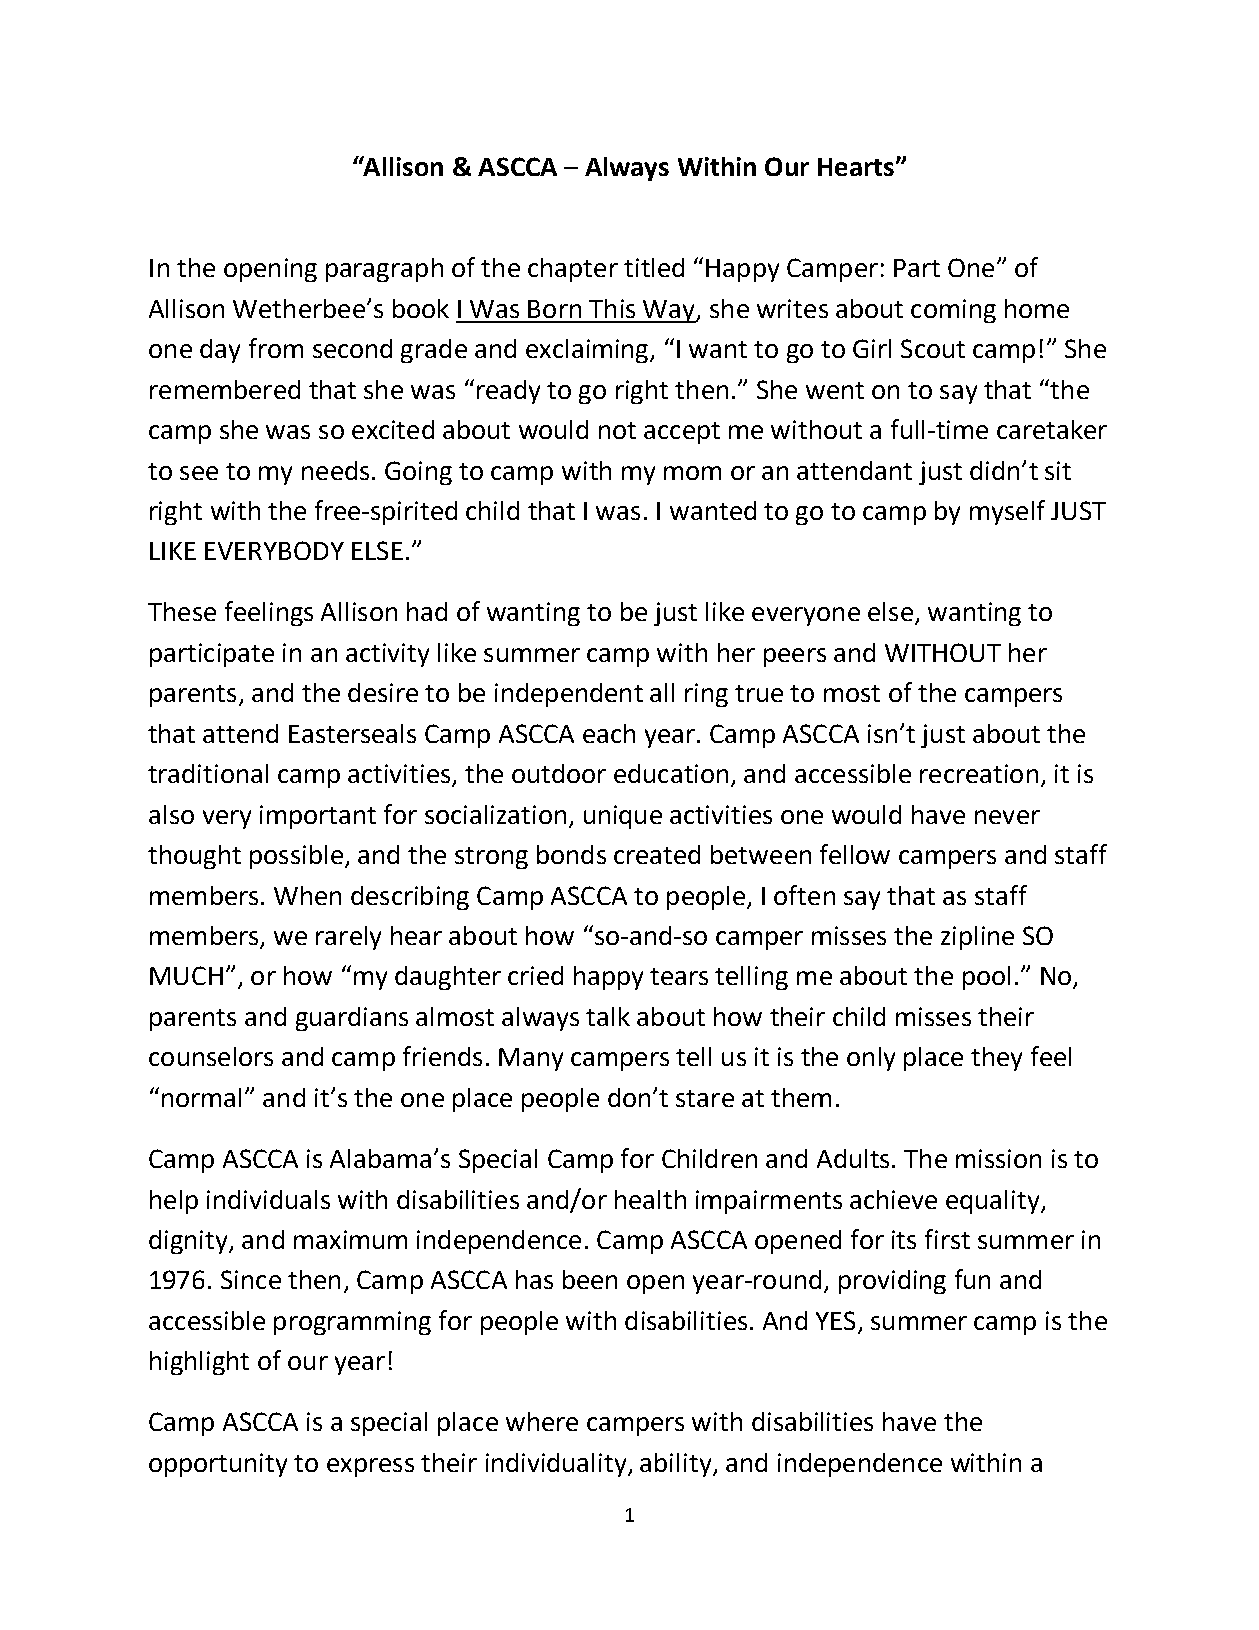  What do you see at coordinates (276, 348) in the image?
I see `from` at bounding box center [276, 348].
